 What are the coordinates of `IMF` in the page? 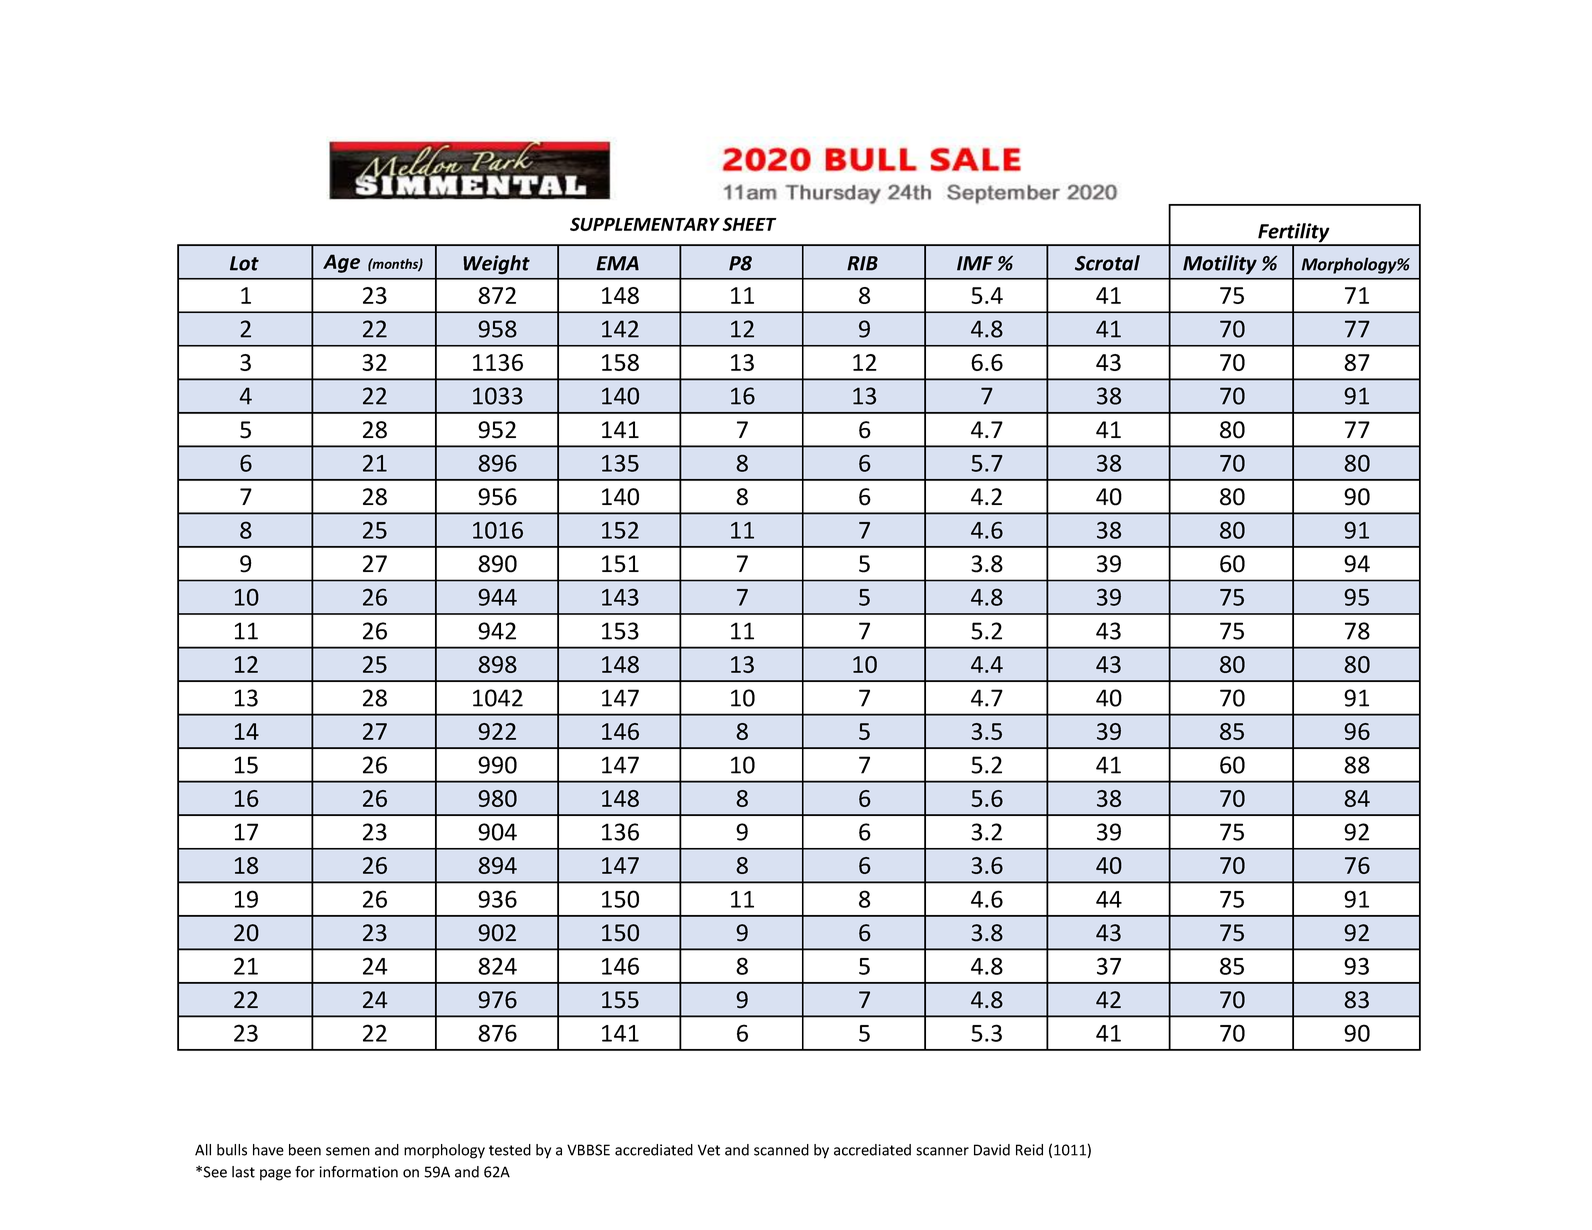 It's located at (975, 263).
